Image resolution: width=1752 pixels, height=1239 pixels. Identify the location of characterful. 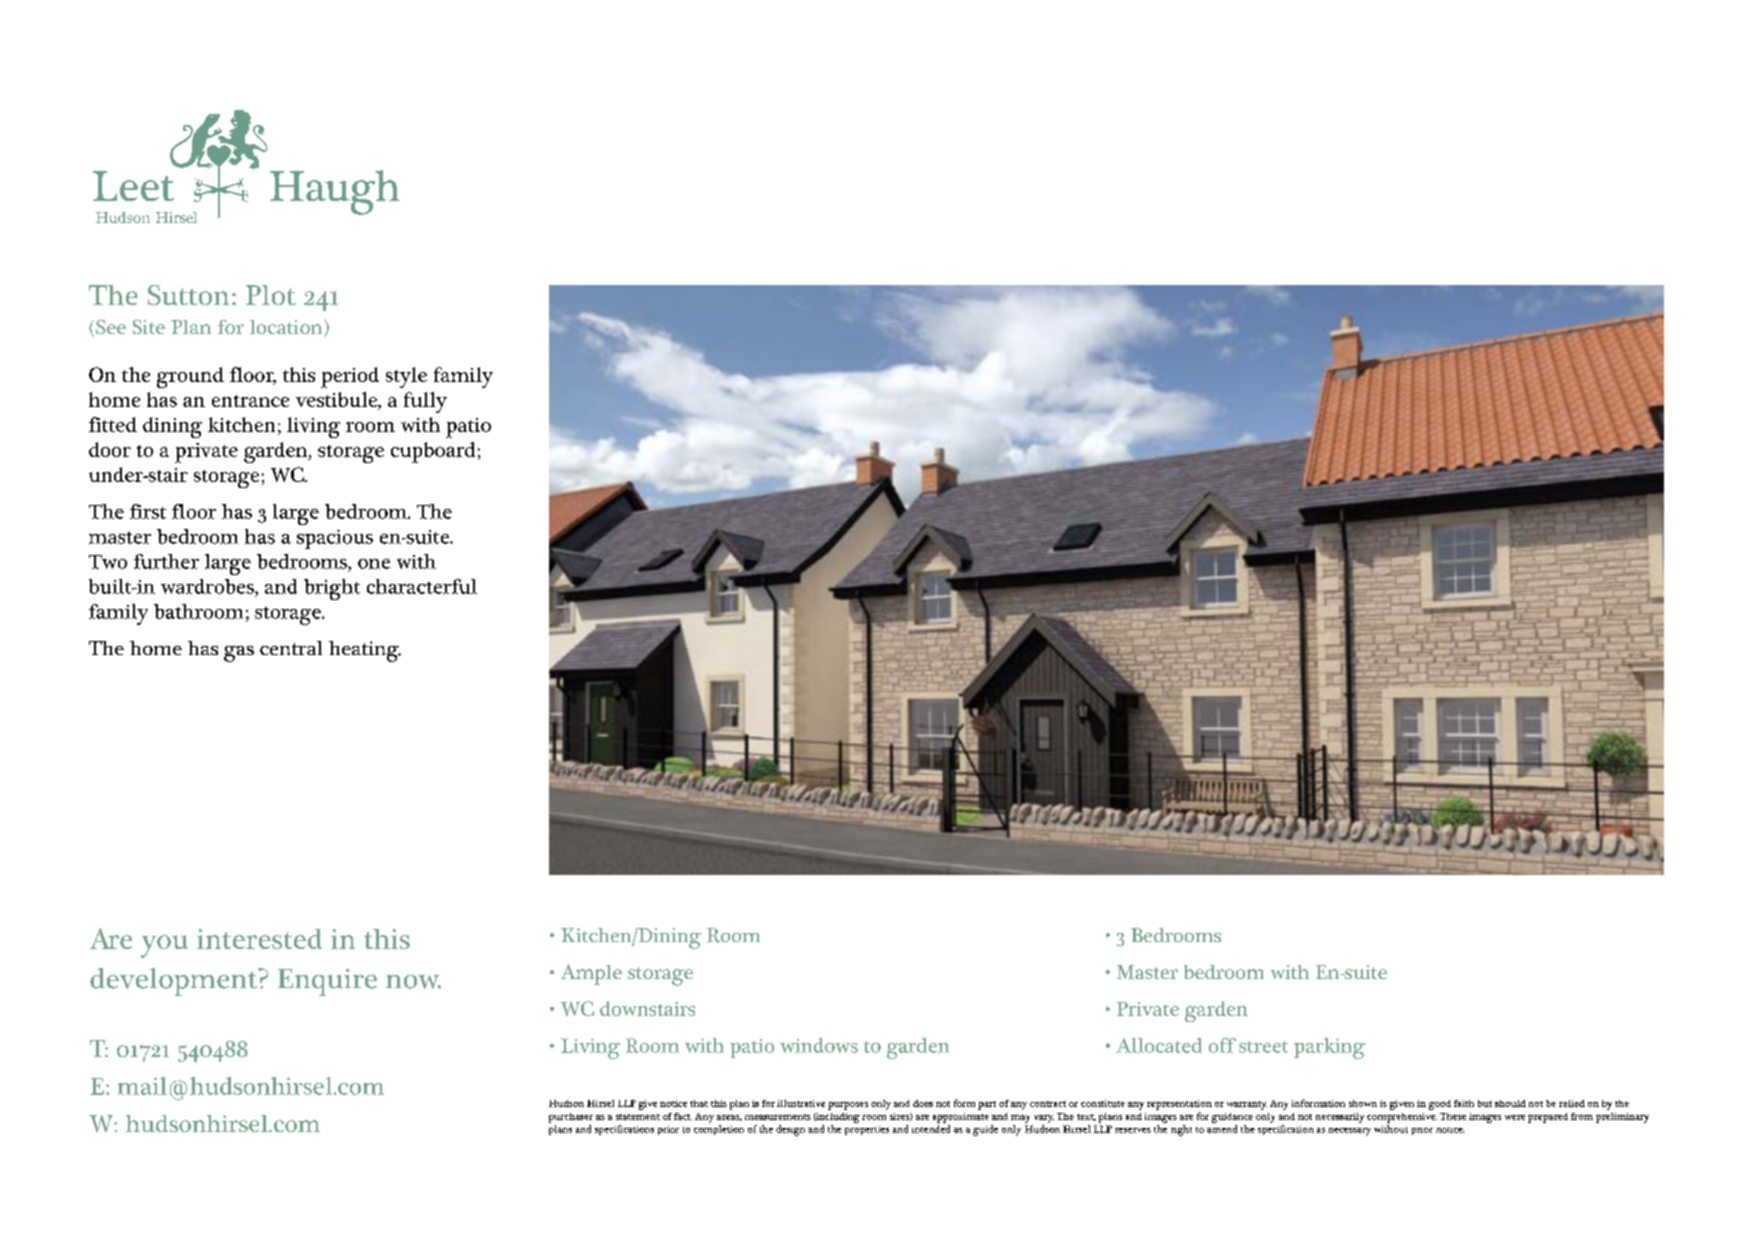
(422, 586).
